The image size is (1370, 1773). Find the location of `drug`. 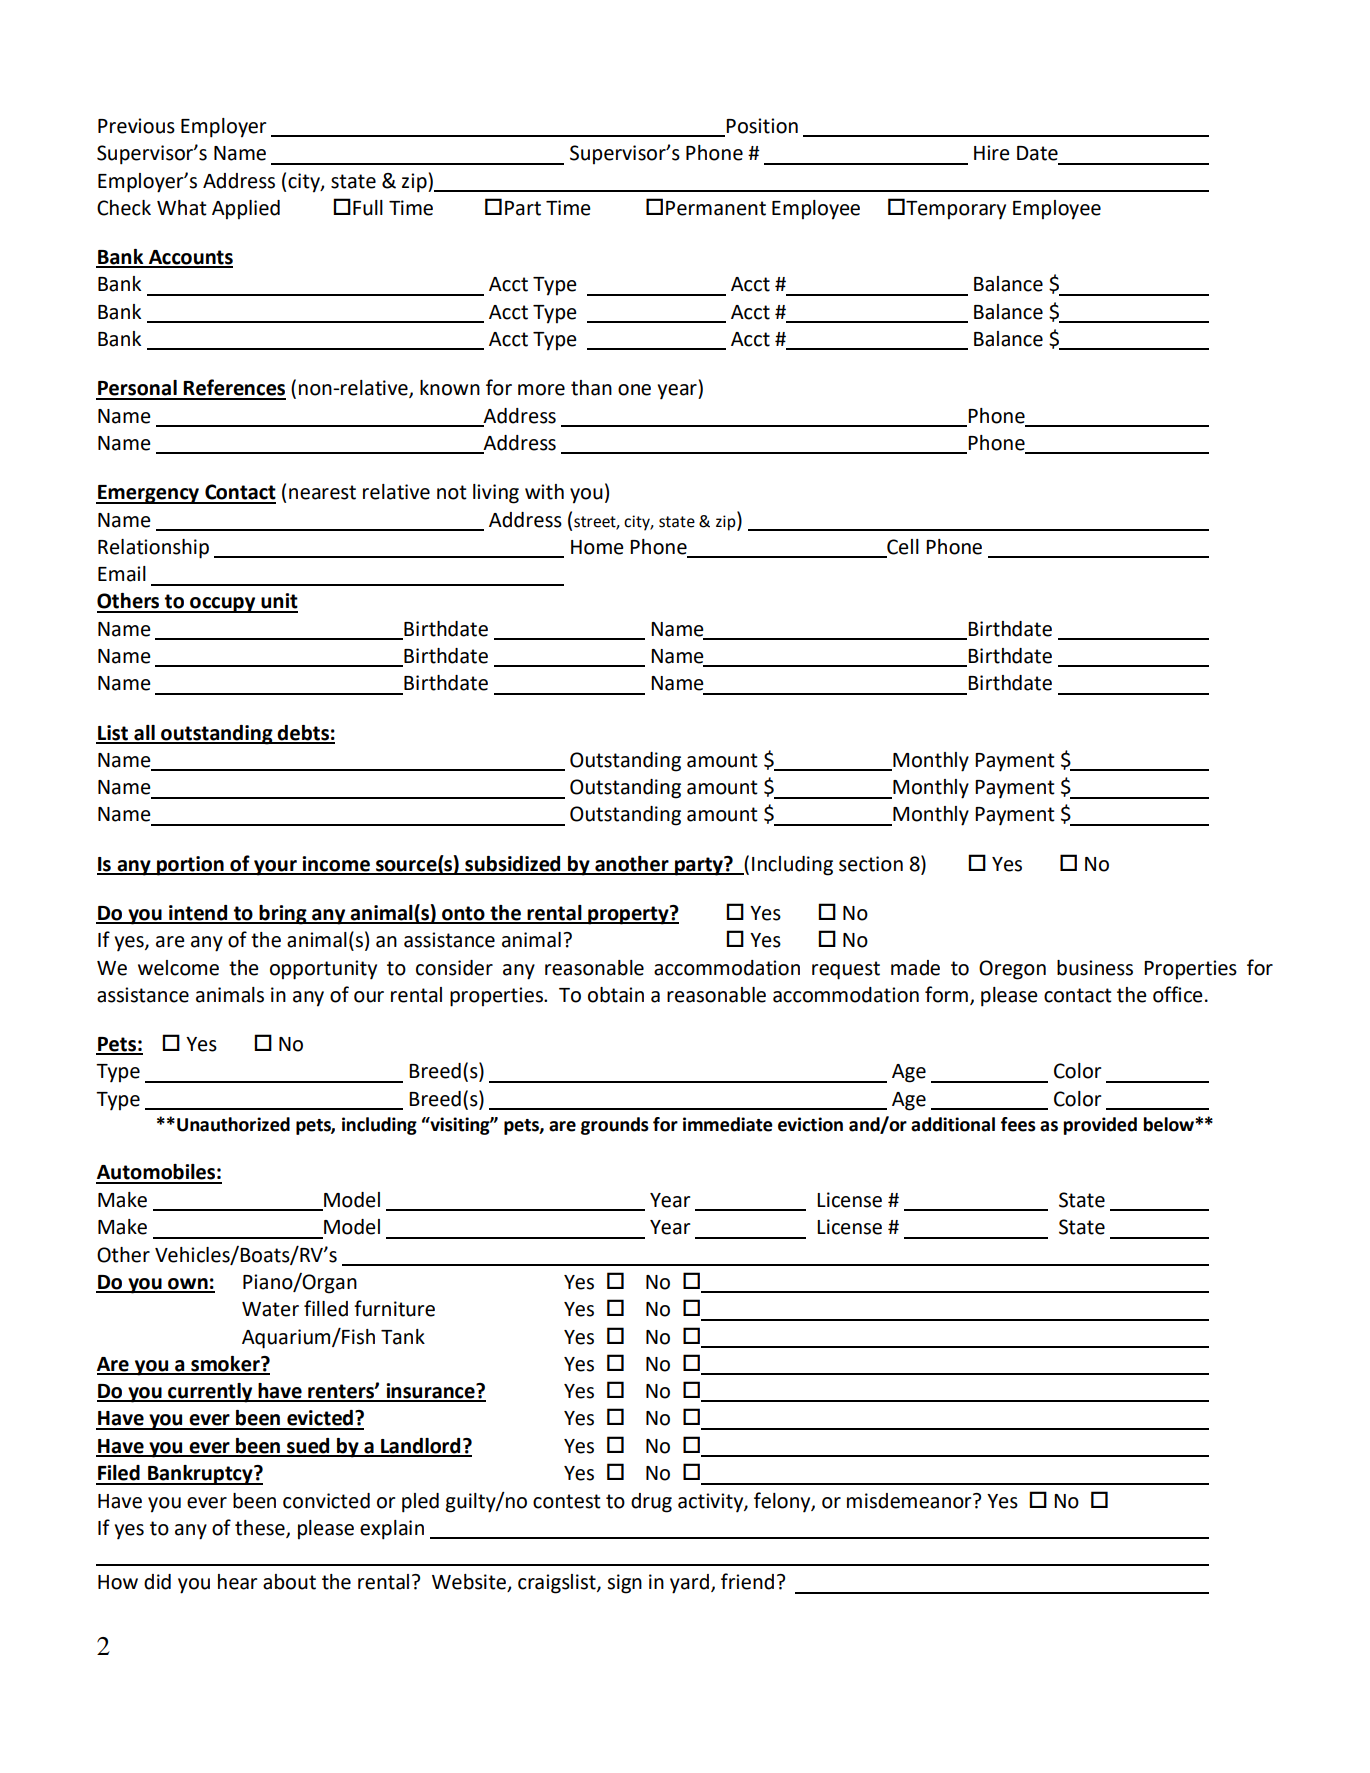

drug is located at coordinates (651, 1503).
